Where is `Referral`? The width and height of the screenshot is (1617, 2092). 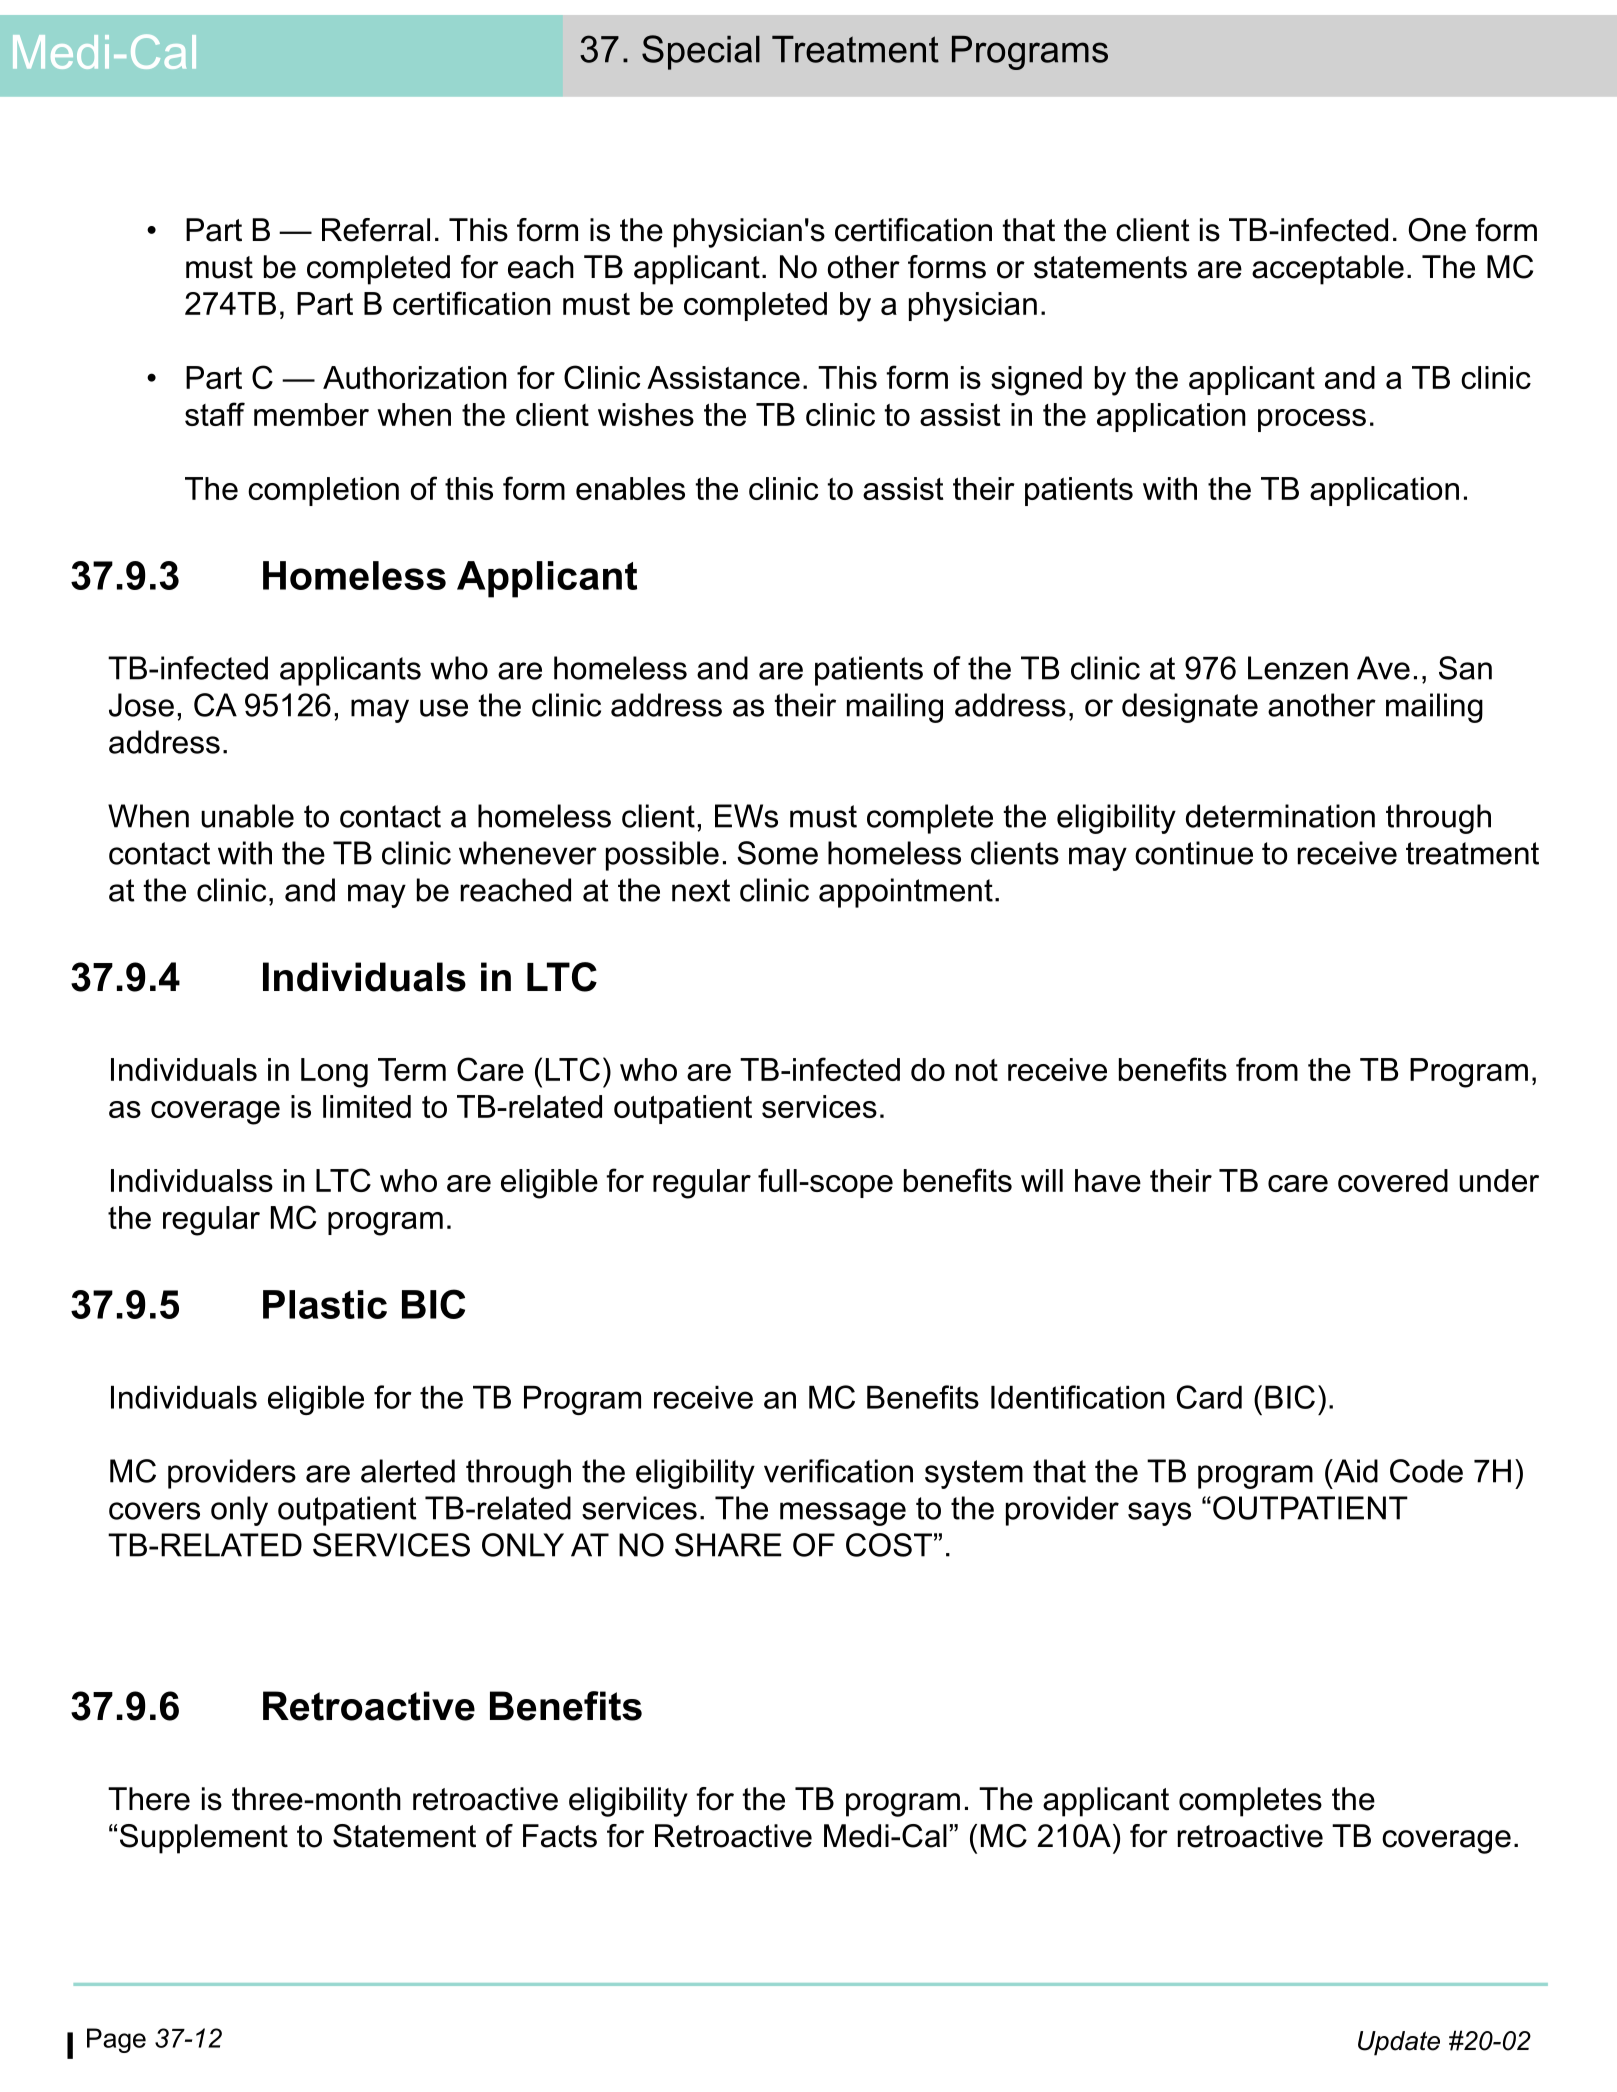
Referral is located at coordinates (376, 230).
